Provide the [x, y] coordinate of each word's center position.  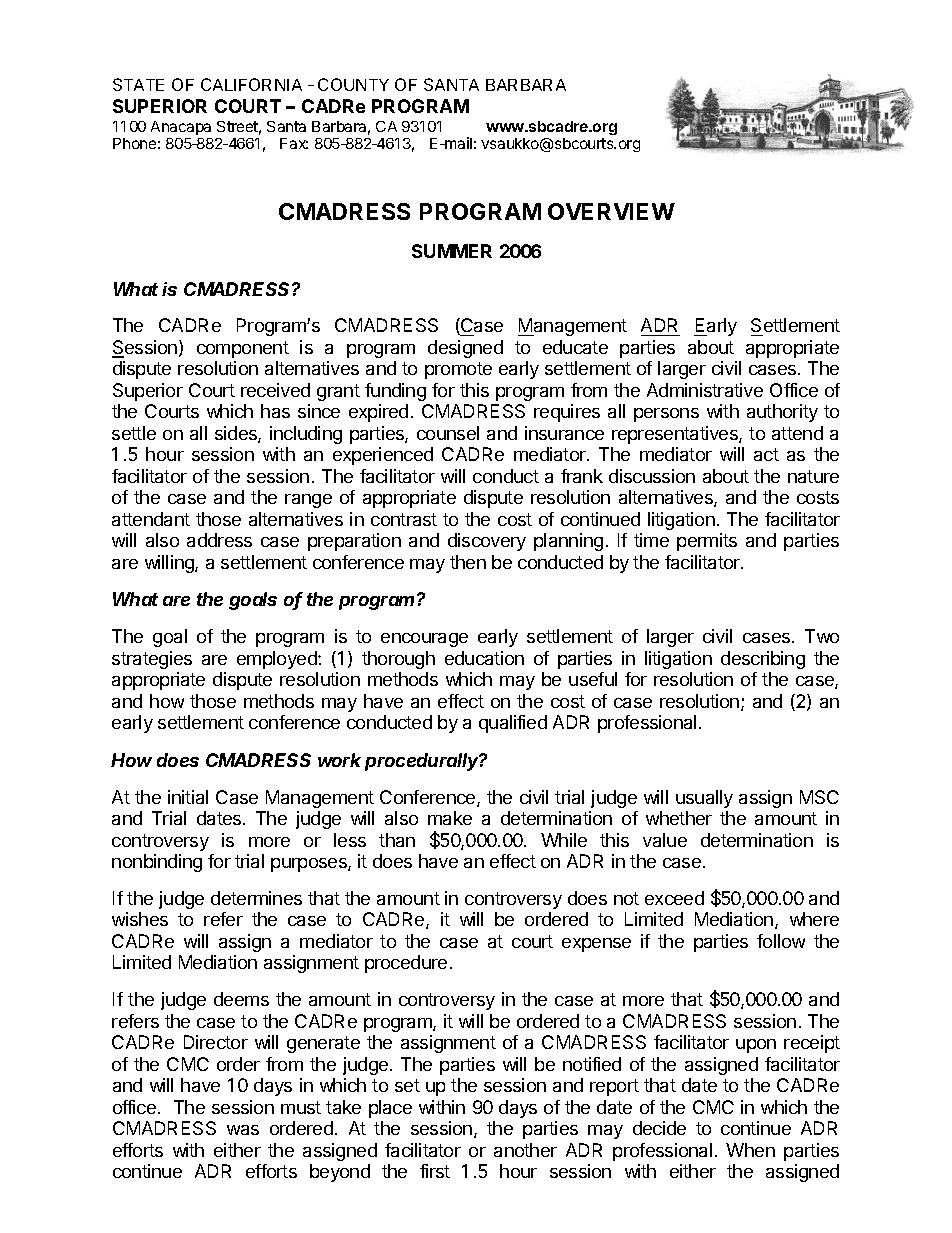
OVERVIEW [611, 211]
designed [465, 349]
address [219, 540]
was [243, 1130]
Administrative [705, 390]
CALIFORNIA [251, 84]
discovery [487, 542]
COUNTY [353, 84]
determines [256, 898]
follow [781, 941]
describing [763, 660]
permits [707, 542]
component [243, 349]
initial [188, 797]
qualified [513, 724]
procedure [406, 964]
